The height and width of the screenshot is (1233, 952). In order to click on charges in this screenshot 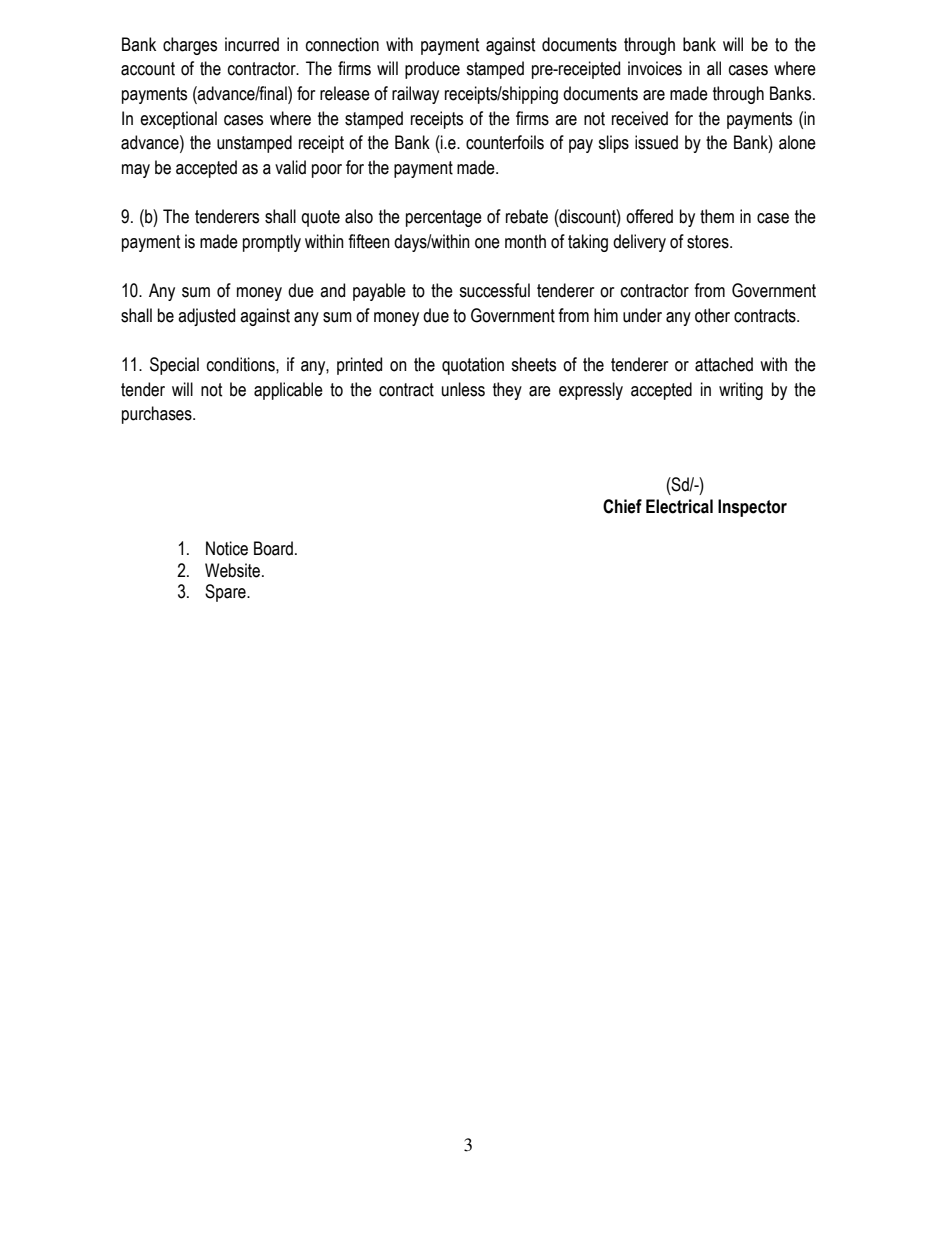, I will do `click(190, 46)`.
